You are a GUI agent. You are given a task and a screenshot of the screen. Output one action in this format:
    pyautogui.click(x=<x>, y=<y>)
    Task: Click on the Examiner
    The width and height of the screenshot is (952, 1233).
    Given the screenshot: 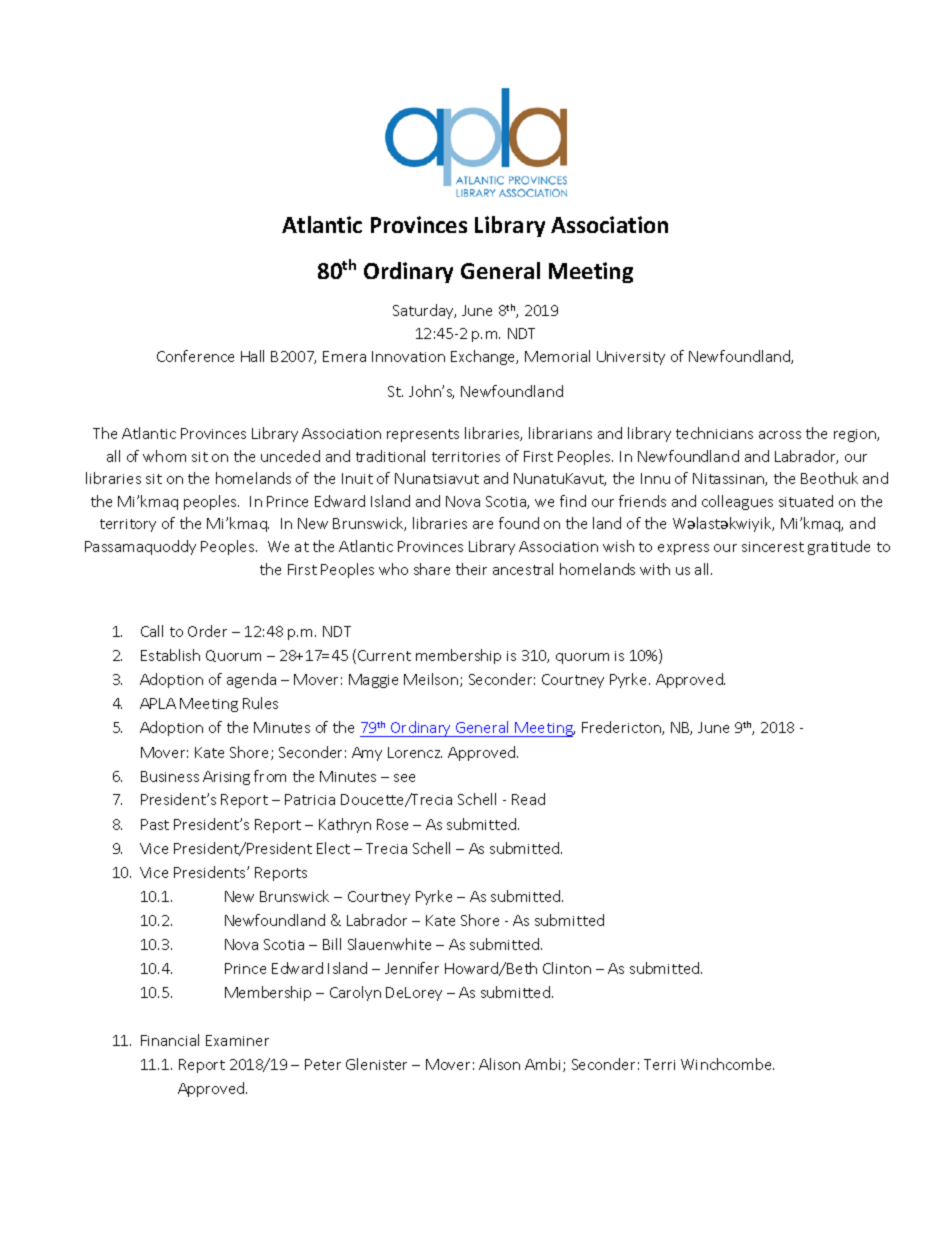 What is the action you would take?
    pyautogui.click(x=237, y=1040)
